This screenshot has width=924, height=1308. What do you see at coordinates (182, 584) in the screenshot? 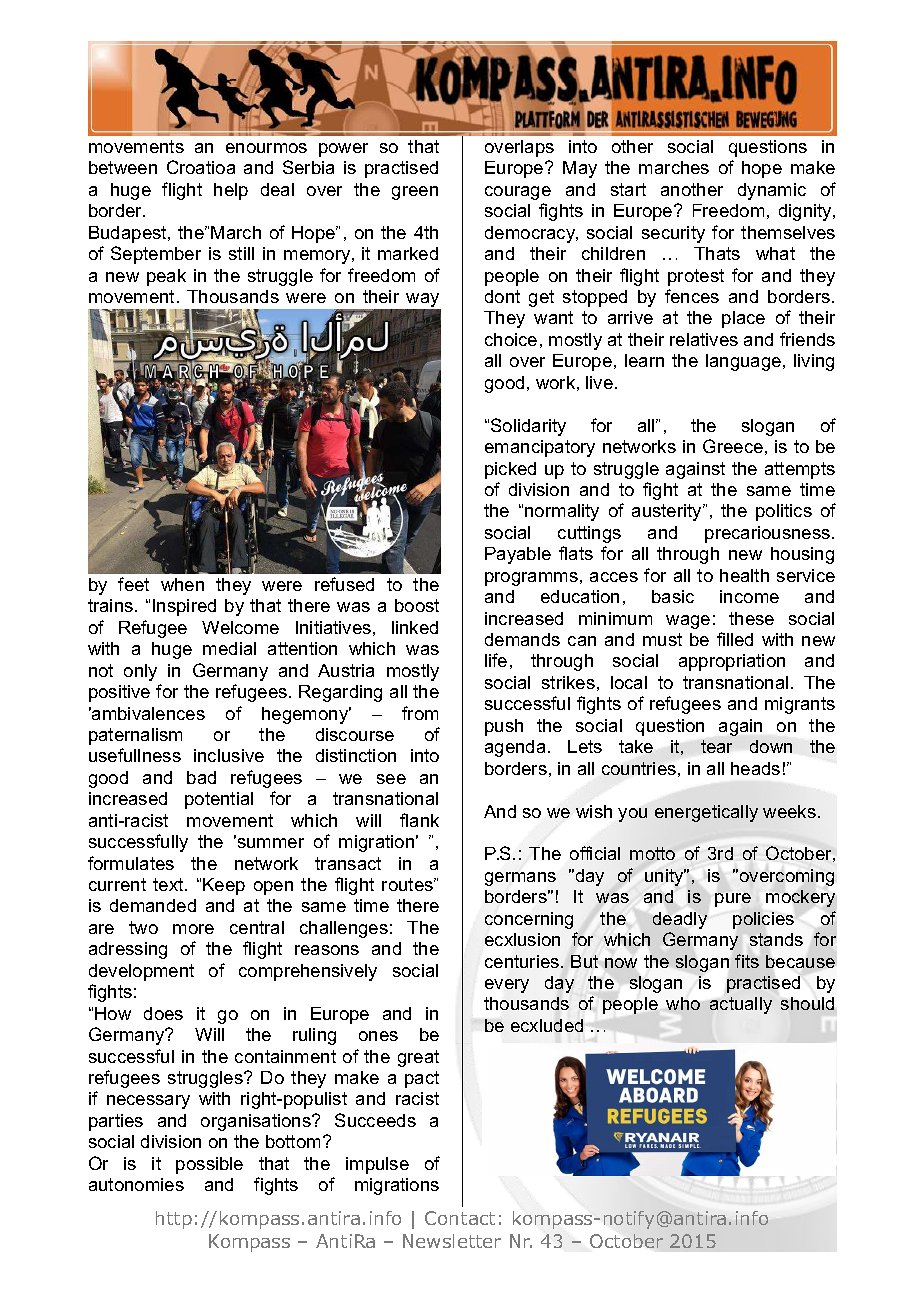
I see `when` at bounding box center [182, 584].
